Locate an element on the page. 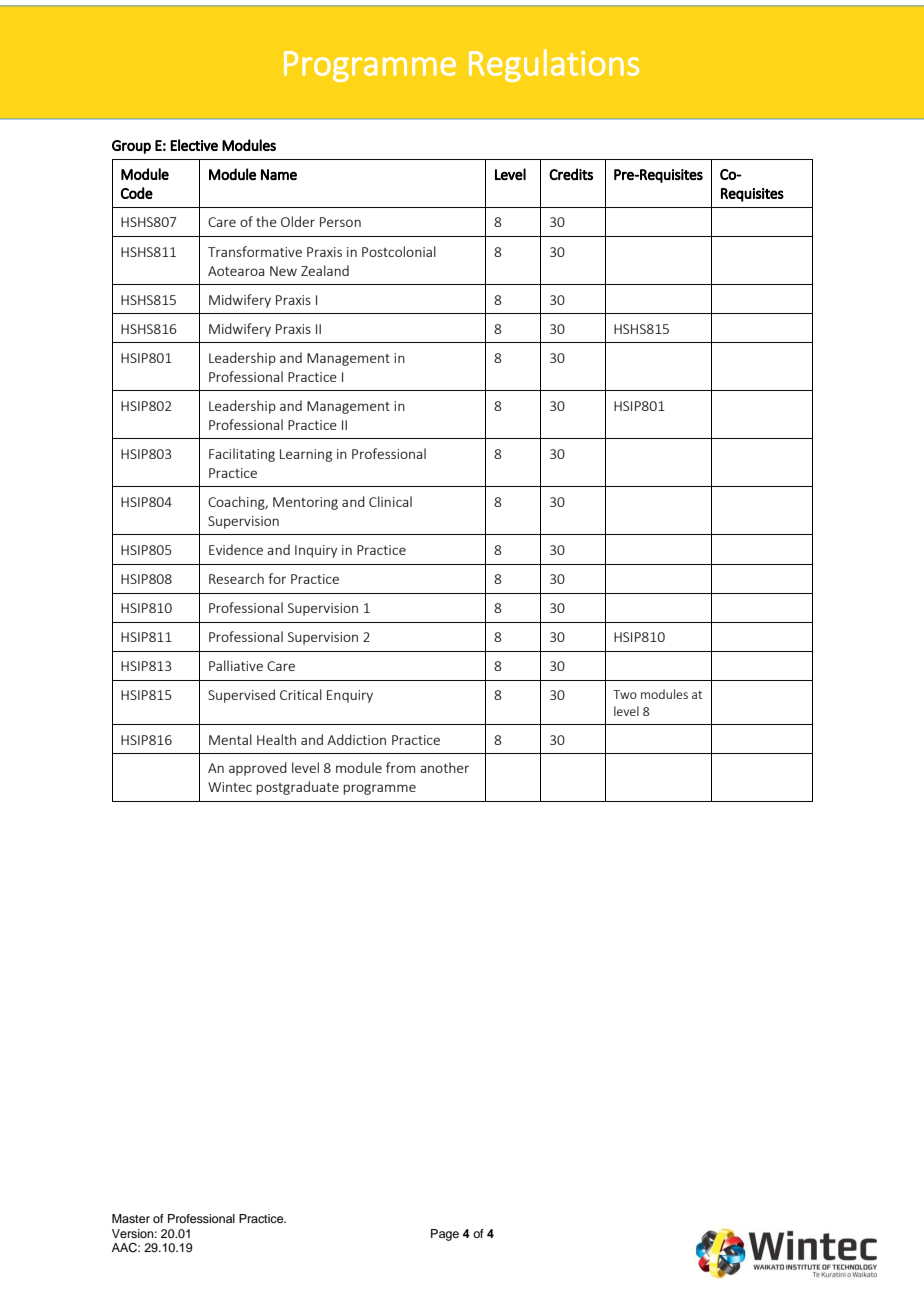 This page has width=924, height=1308. Master is located at coordinates (131, 1218).
